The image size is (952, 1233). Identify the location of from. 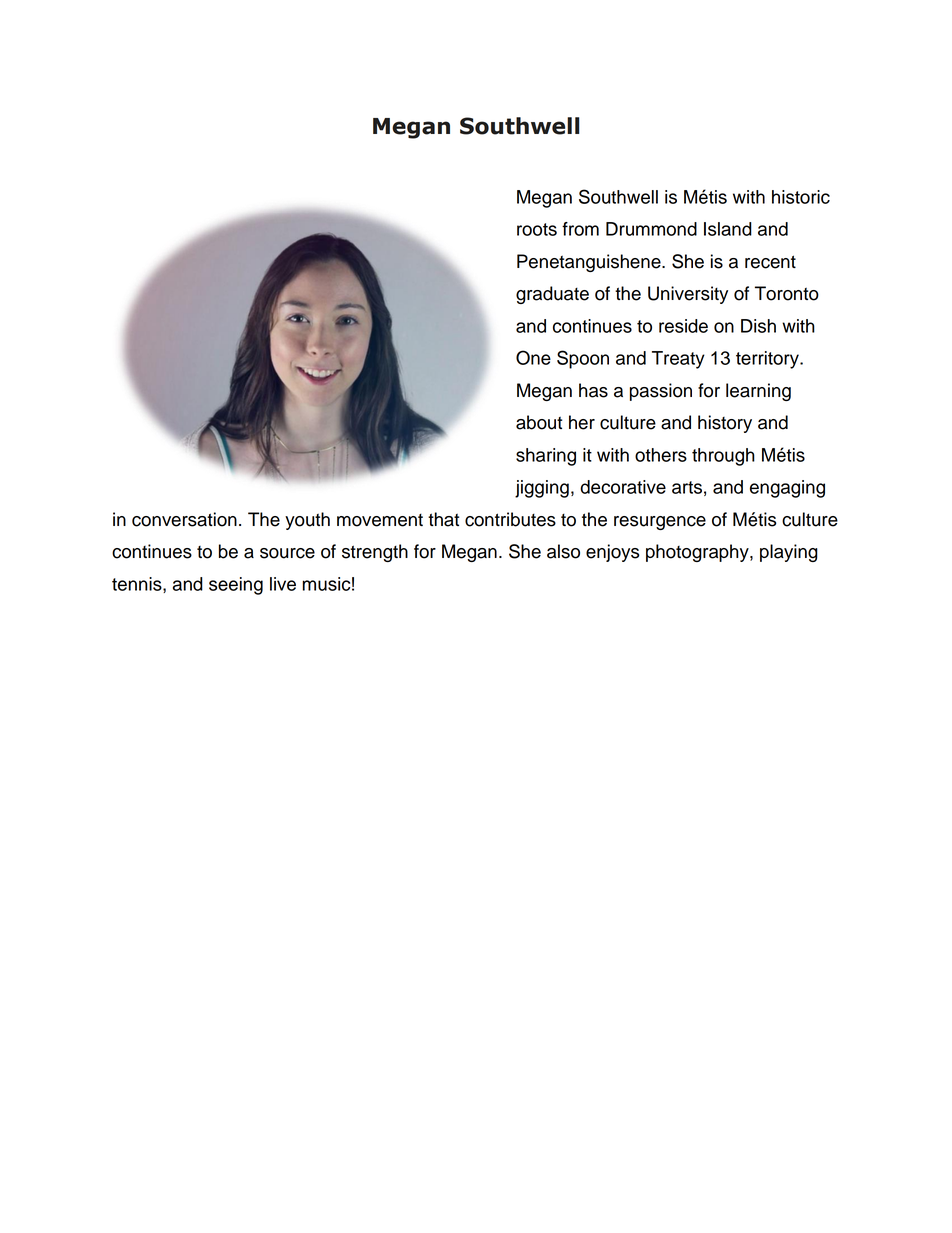
(580, 229).
